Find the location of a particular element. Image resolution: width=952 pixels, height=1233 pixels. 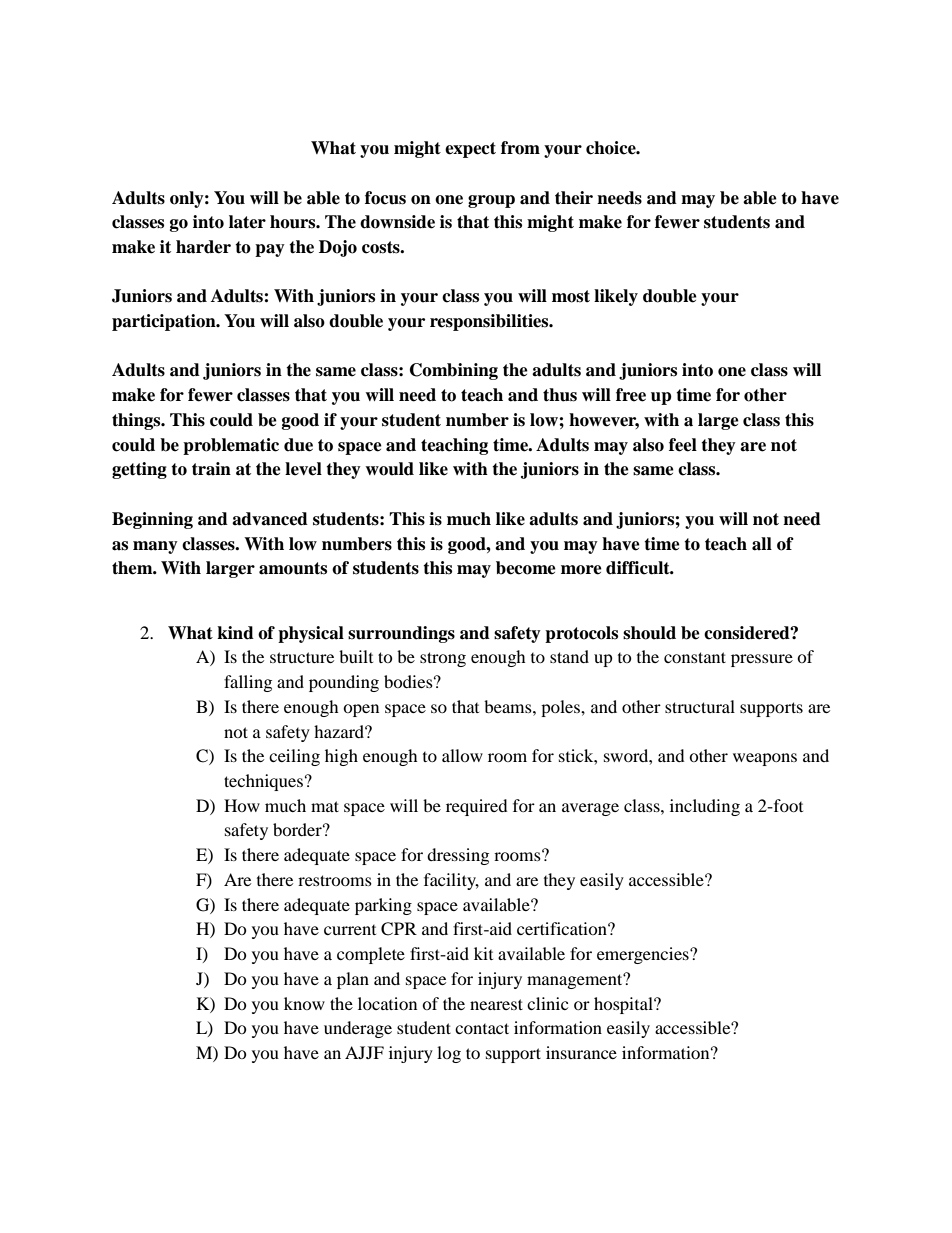

surroundings is located at coordinates (401, 634).
